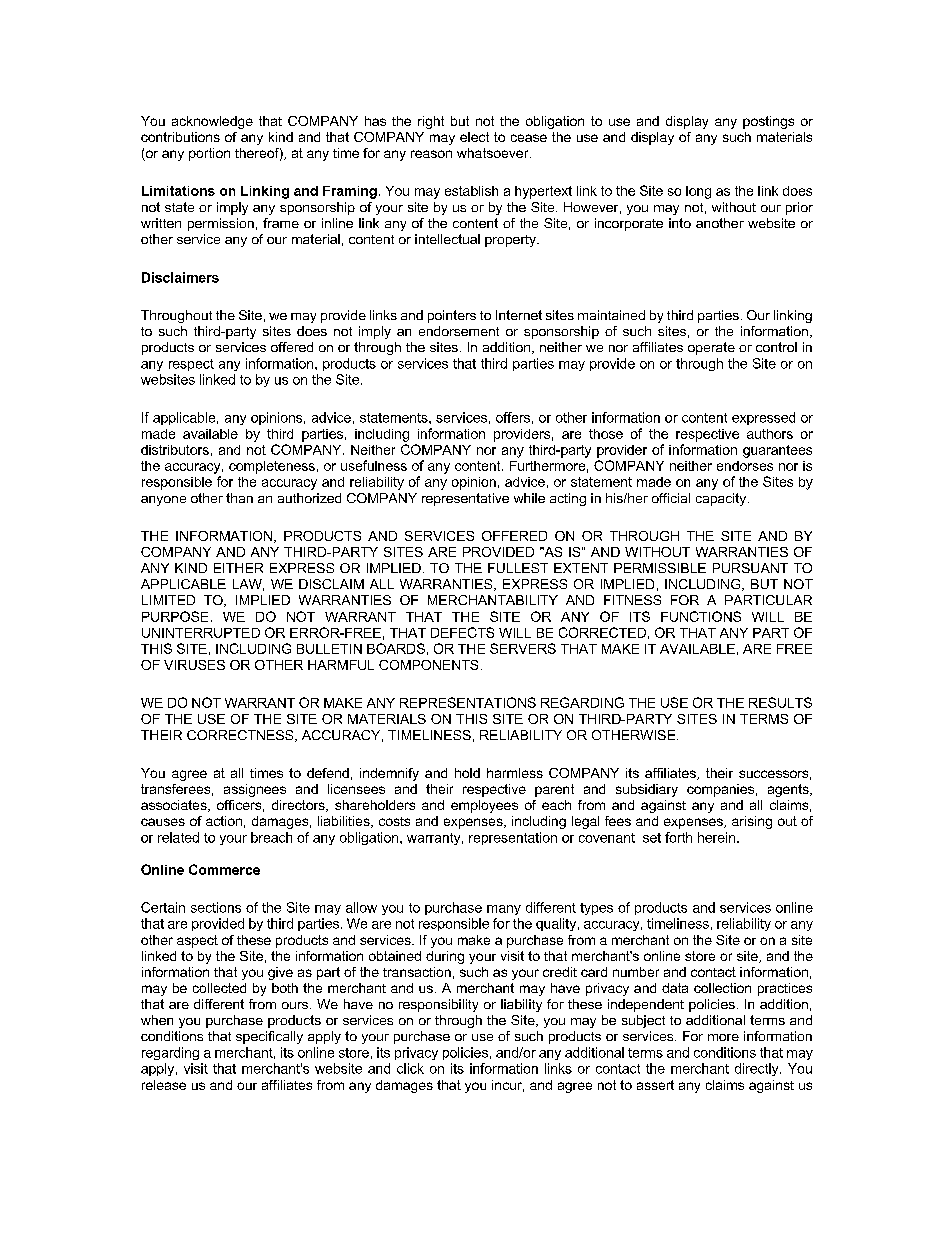 The image size is (952, 1233). What do you see at coordinates (515, 773) in the page?
I see `harmless` at bounding box center [515, 773].
